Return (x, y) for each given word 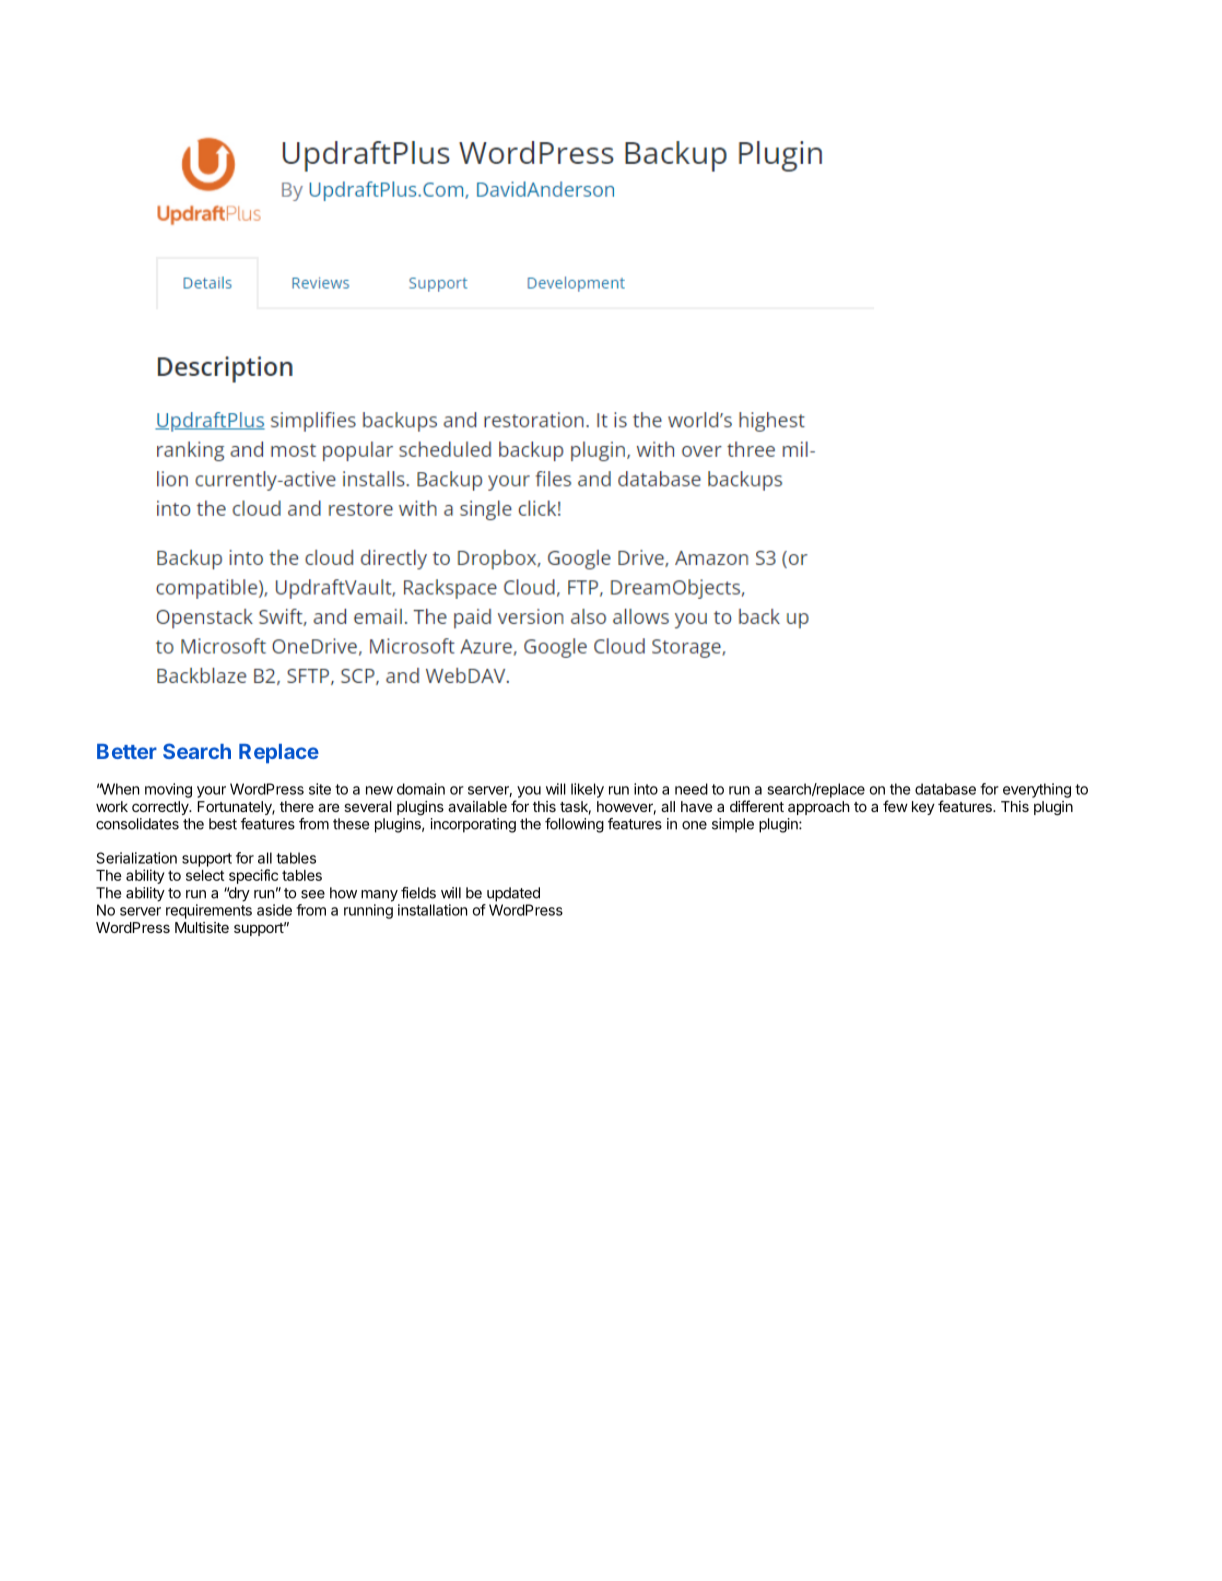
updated (513, 894)
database (945, 789)
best (223, 824)
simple (733, 825)
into (646, 789)
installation (432, 910)
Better (127, 751)
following (574, 825)
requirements (209, 911)
